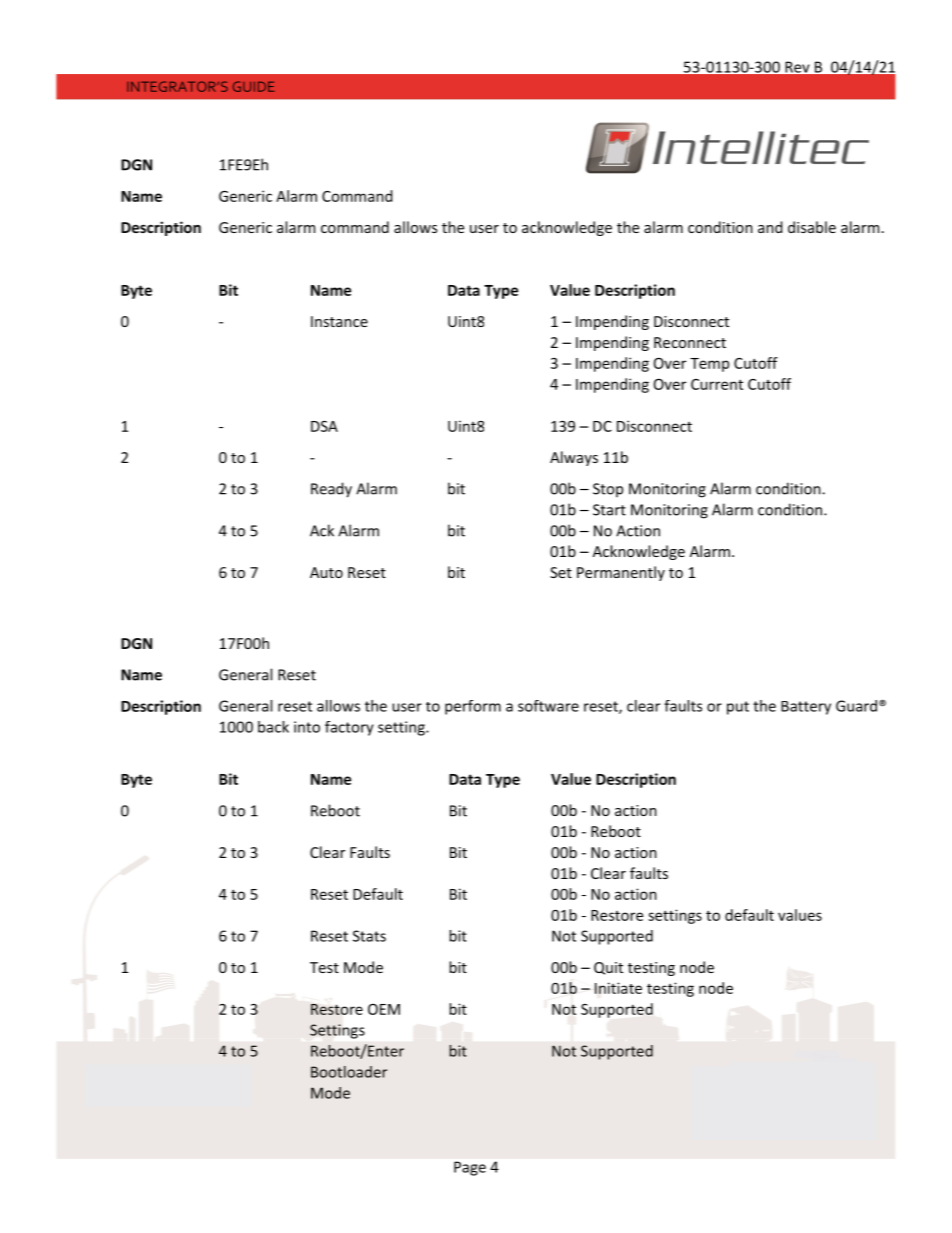 The height and width of the document is (1233, 952). Describe the element at coordinates (349, 1072) in the document. I see `Bootloader` at that location.
